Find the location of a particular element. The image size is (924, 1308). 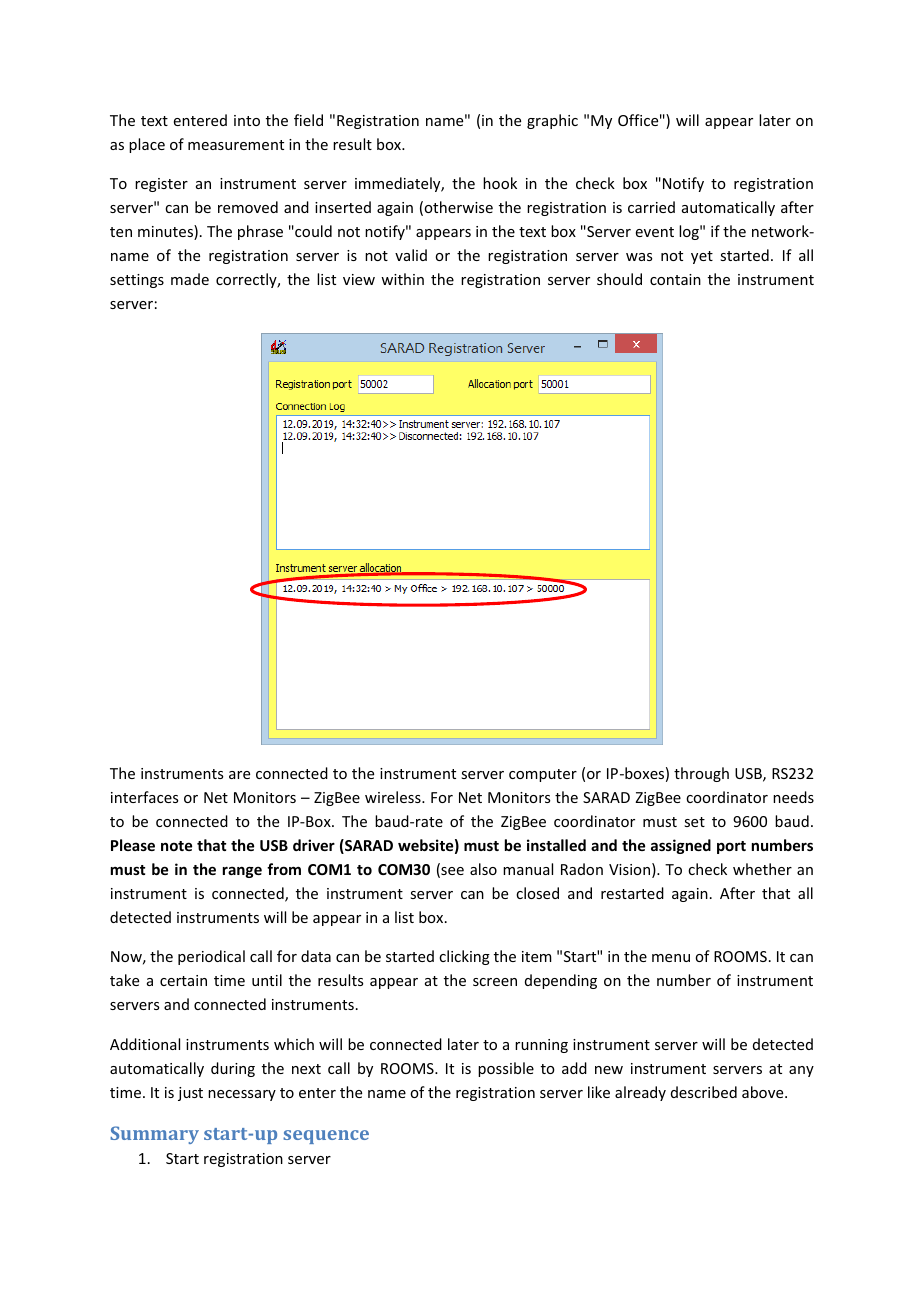

contain is located at coordinates (675, 279).
